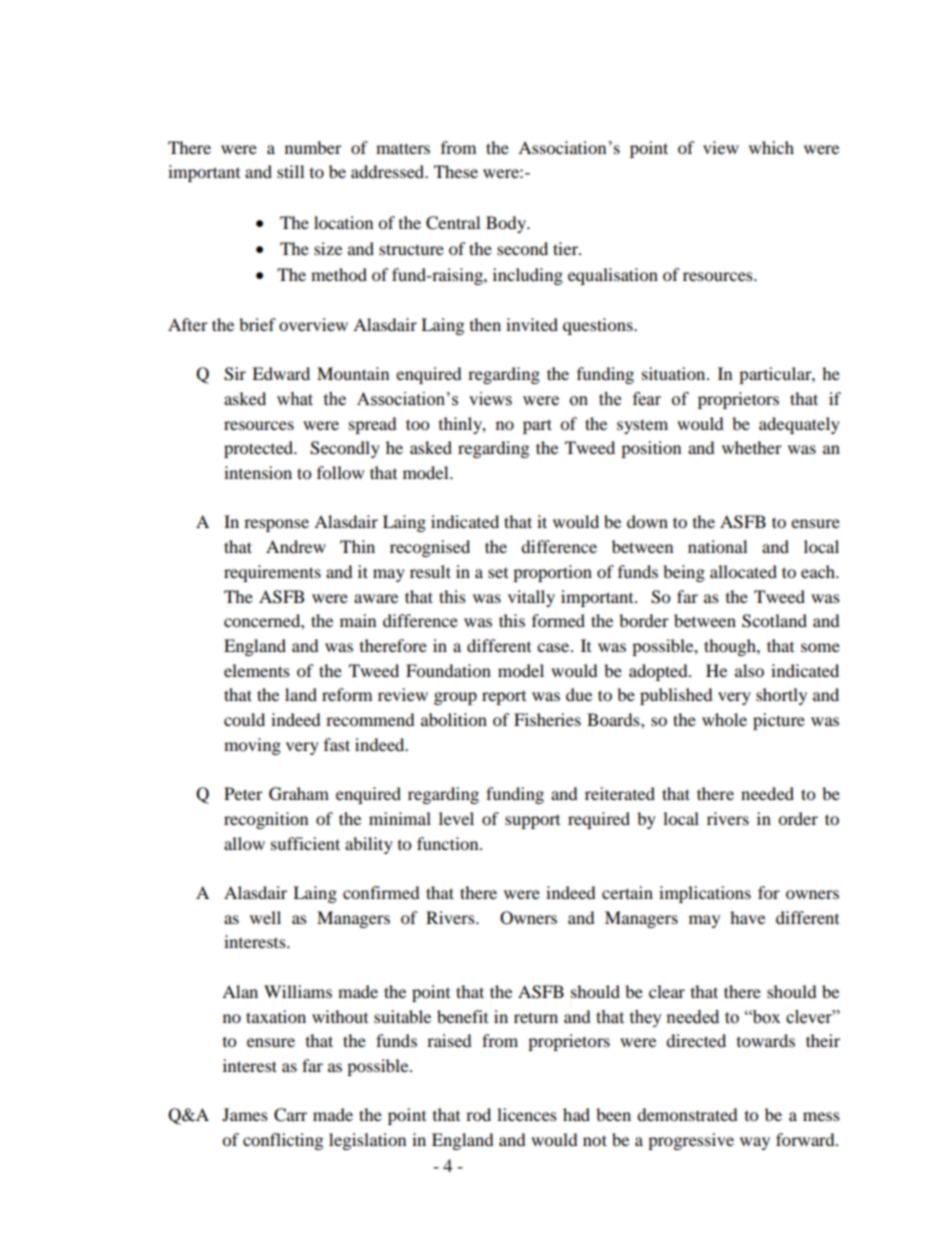 This screenshot has height=1233, width=952. Describe the element at coordinates (532, 822) in the screenshot. I see `support` at that location.
